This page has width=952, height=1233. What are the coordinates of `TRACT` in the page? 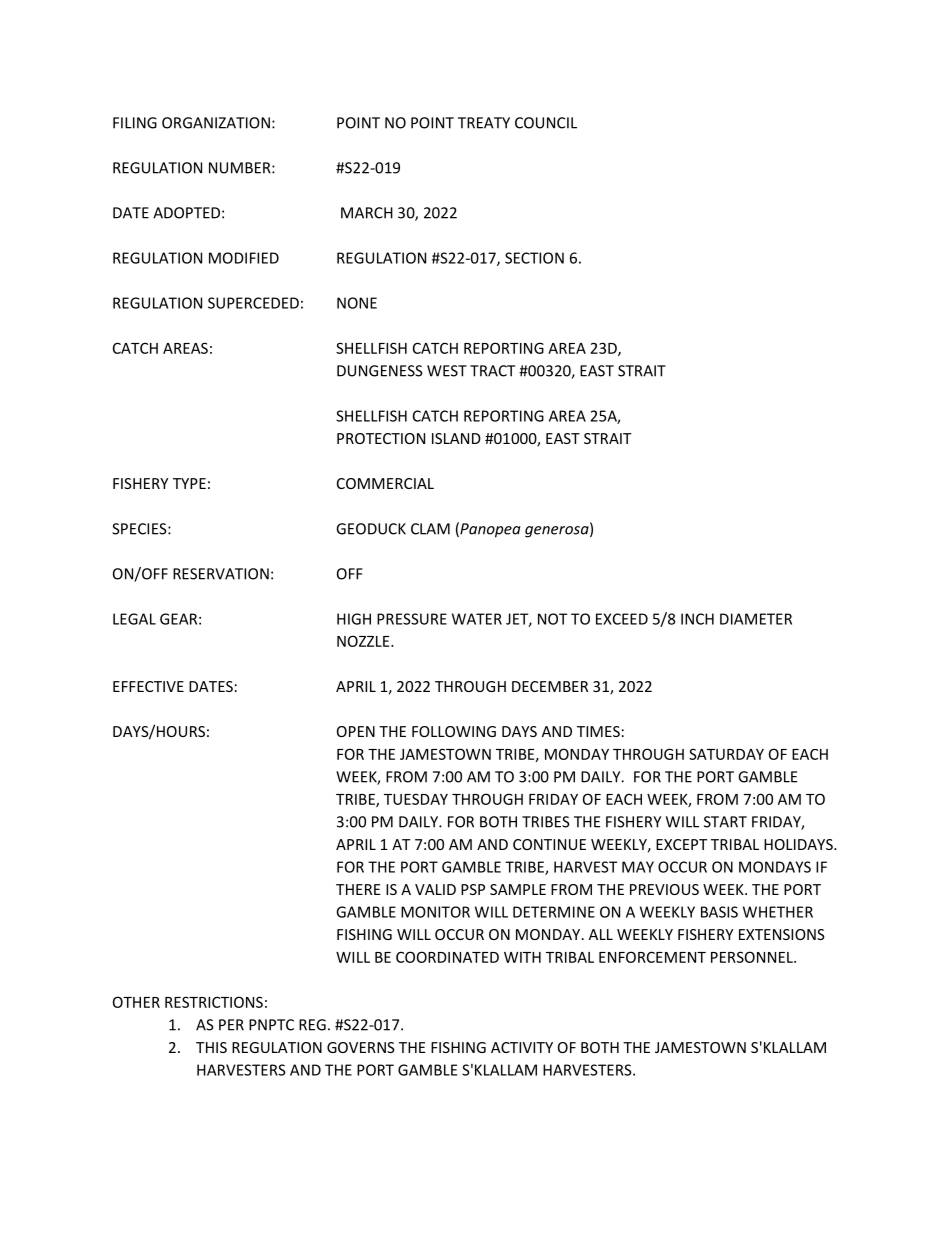 It's located at (492, 371).
